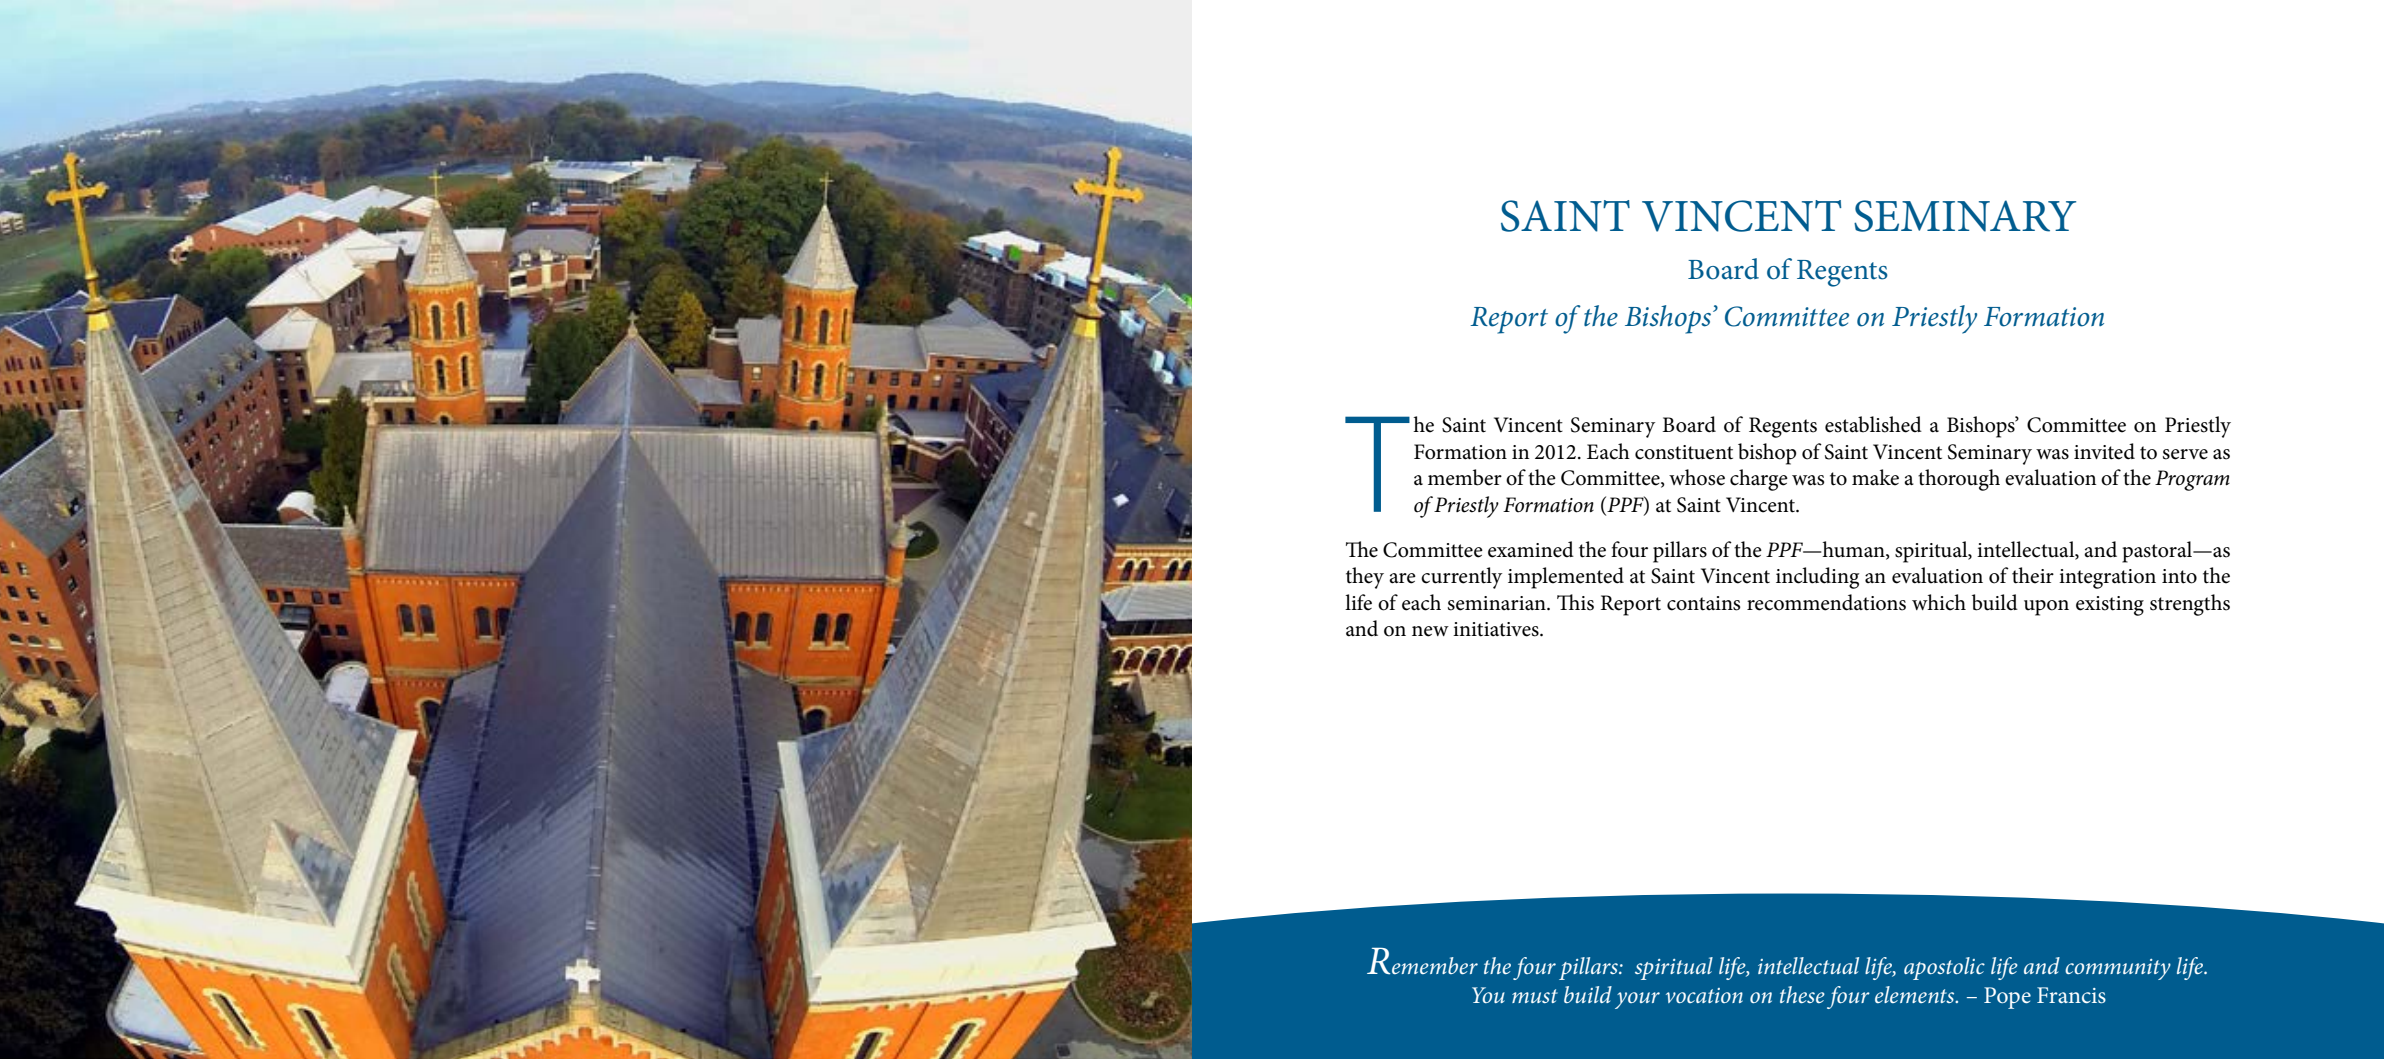  Describe the element at coordinates (2118, 969) in the image. I see `community` at that location.
